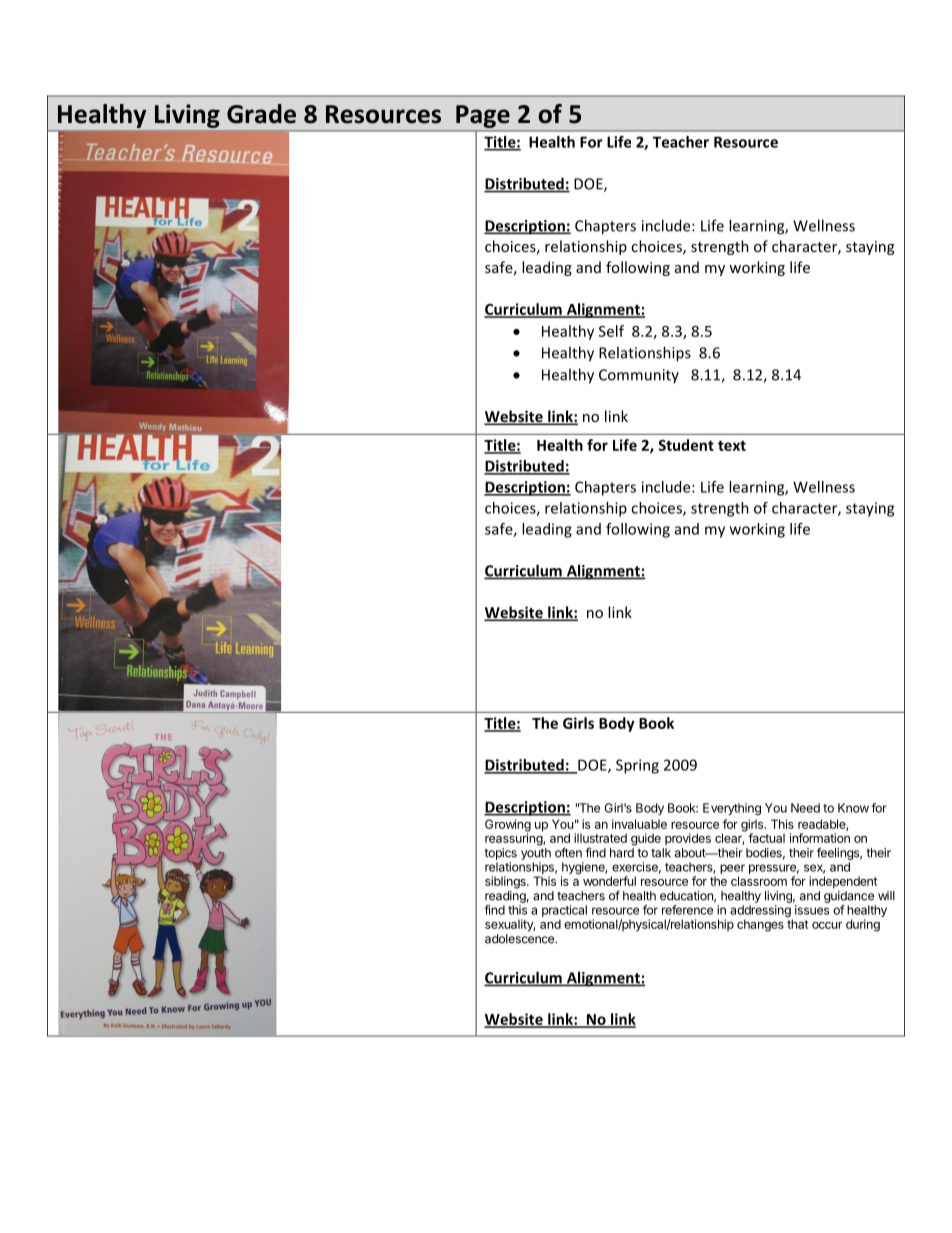  I want to click on Grade, so click(261, 114).
